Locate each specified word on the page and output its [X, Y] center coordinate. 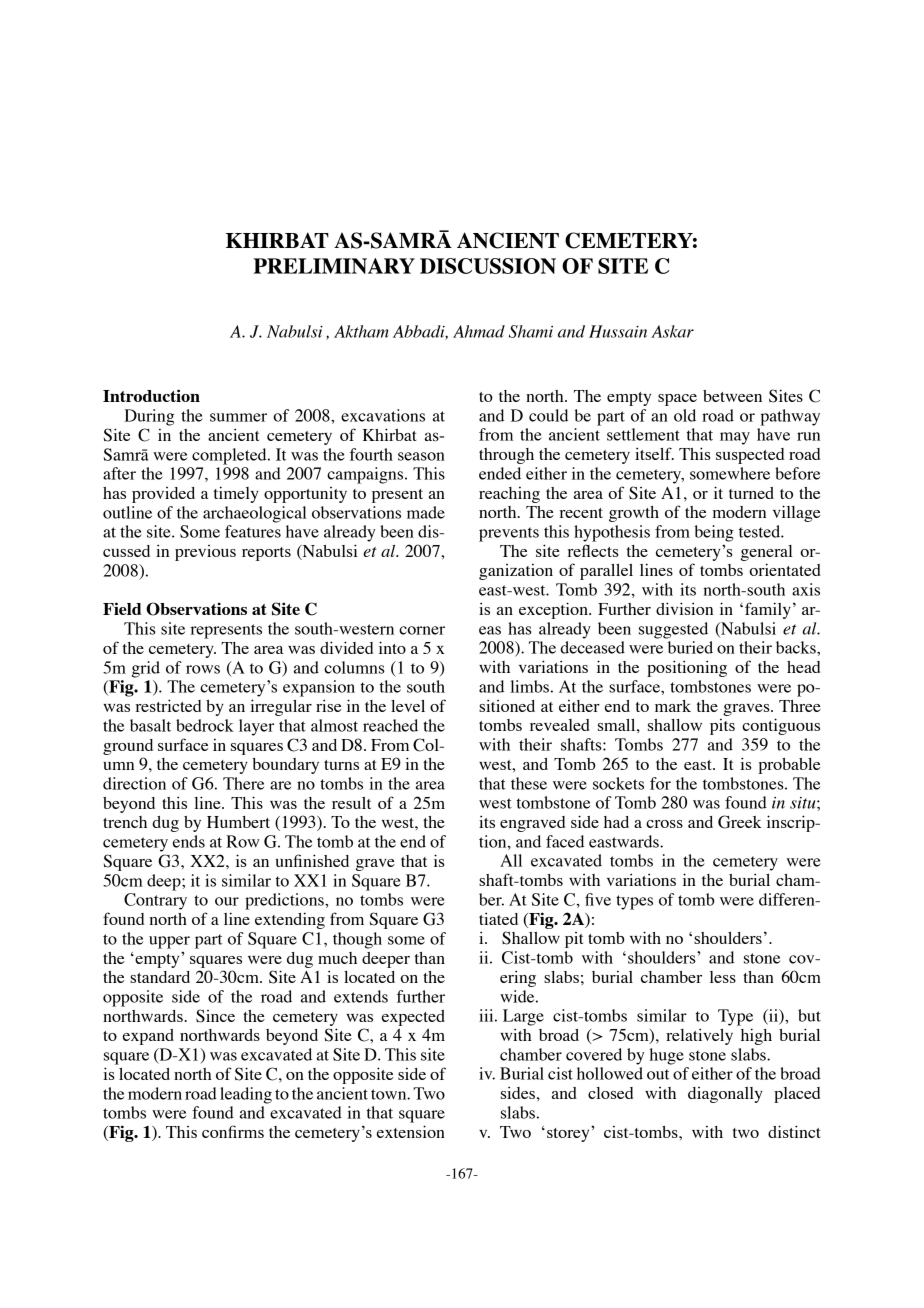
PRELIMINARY [334, 266]
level [408, 706]
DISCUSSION [488, 266]
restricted [168, 705]
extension [411, 1131]
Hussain [618, 331]
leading [246, 1095]
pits [722, 727]
